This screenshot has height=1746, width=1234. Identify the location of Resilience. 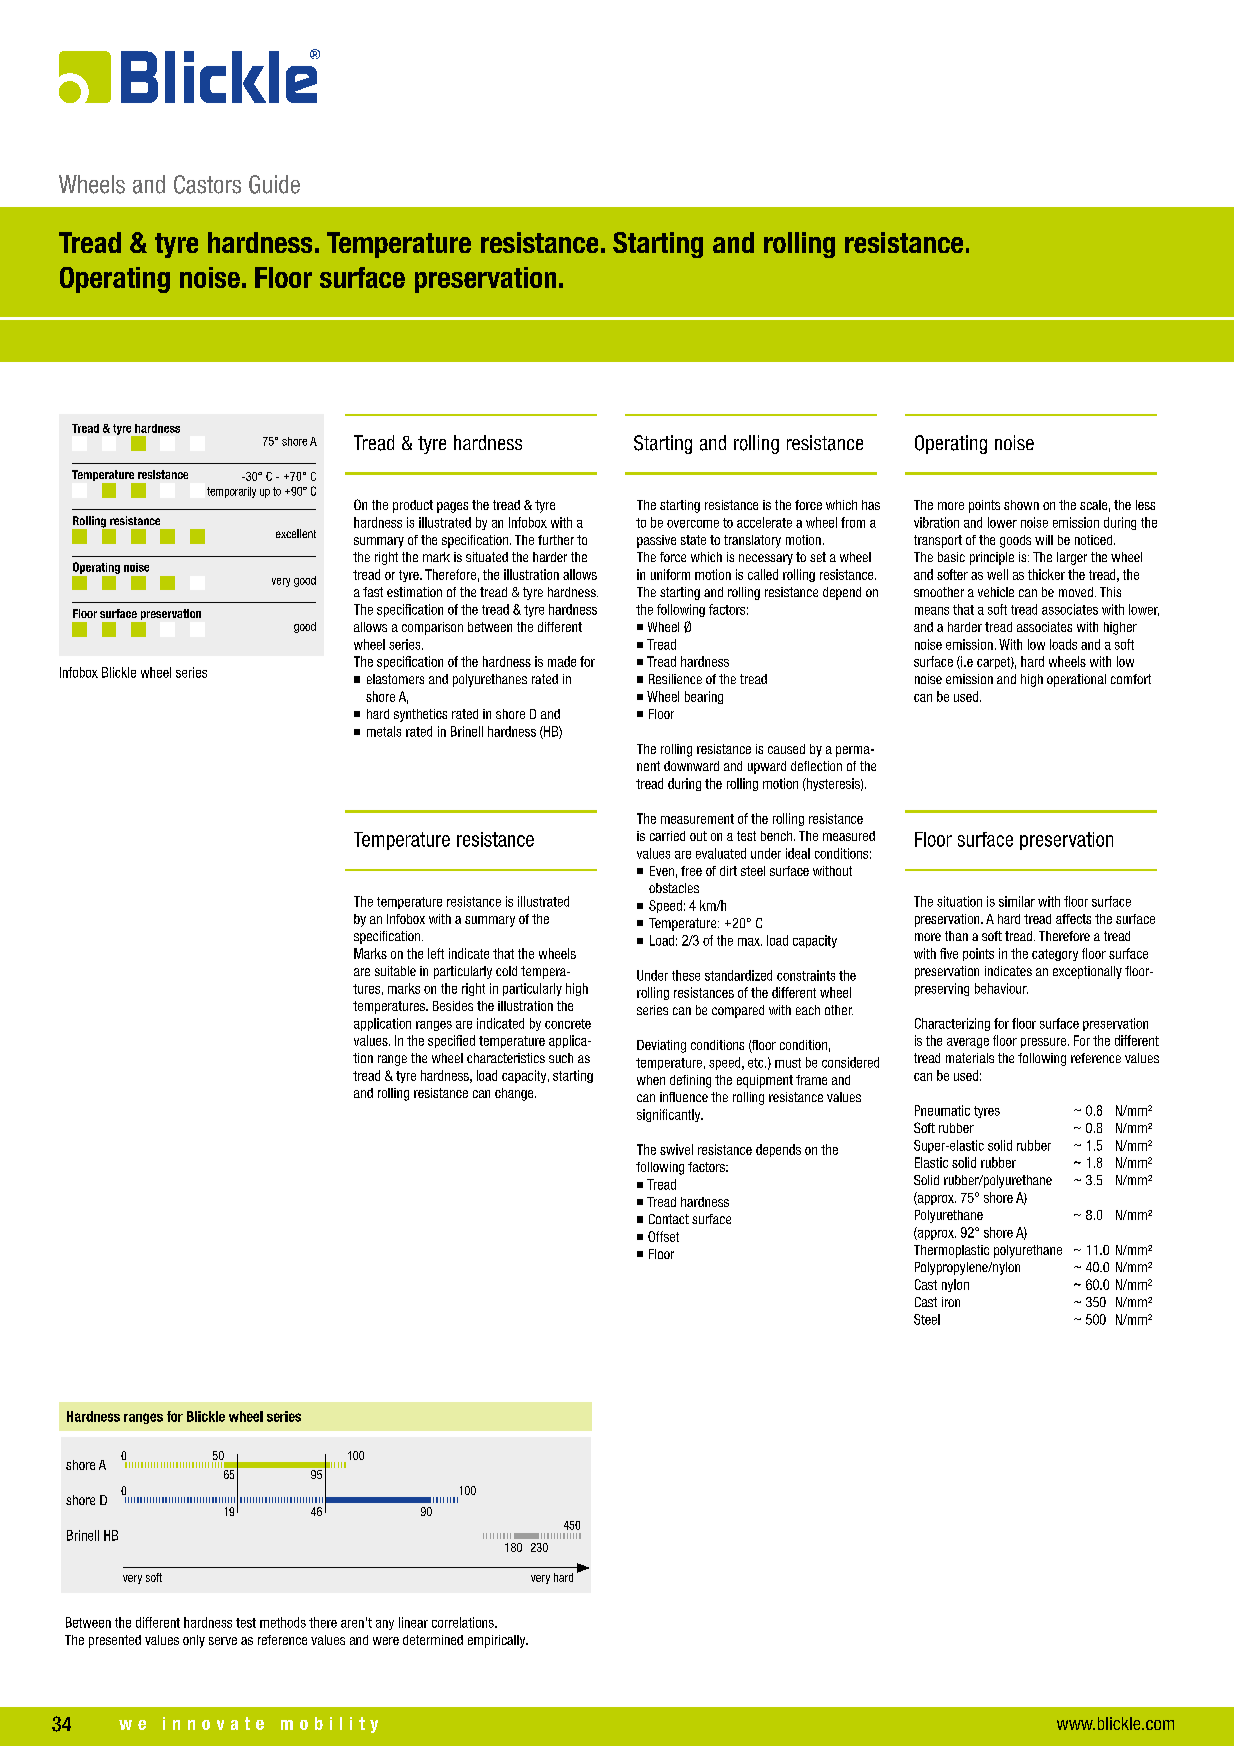
(675, 679).
